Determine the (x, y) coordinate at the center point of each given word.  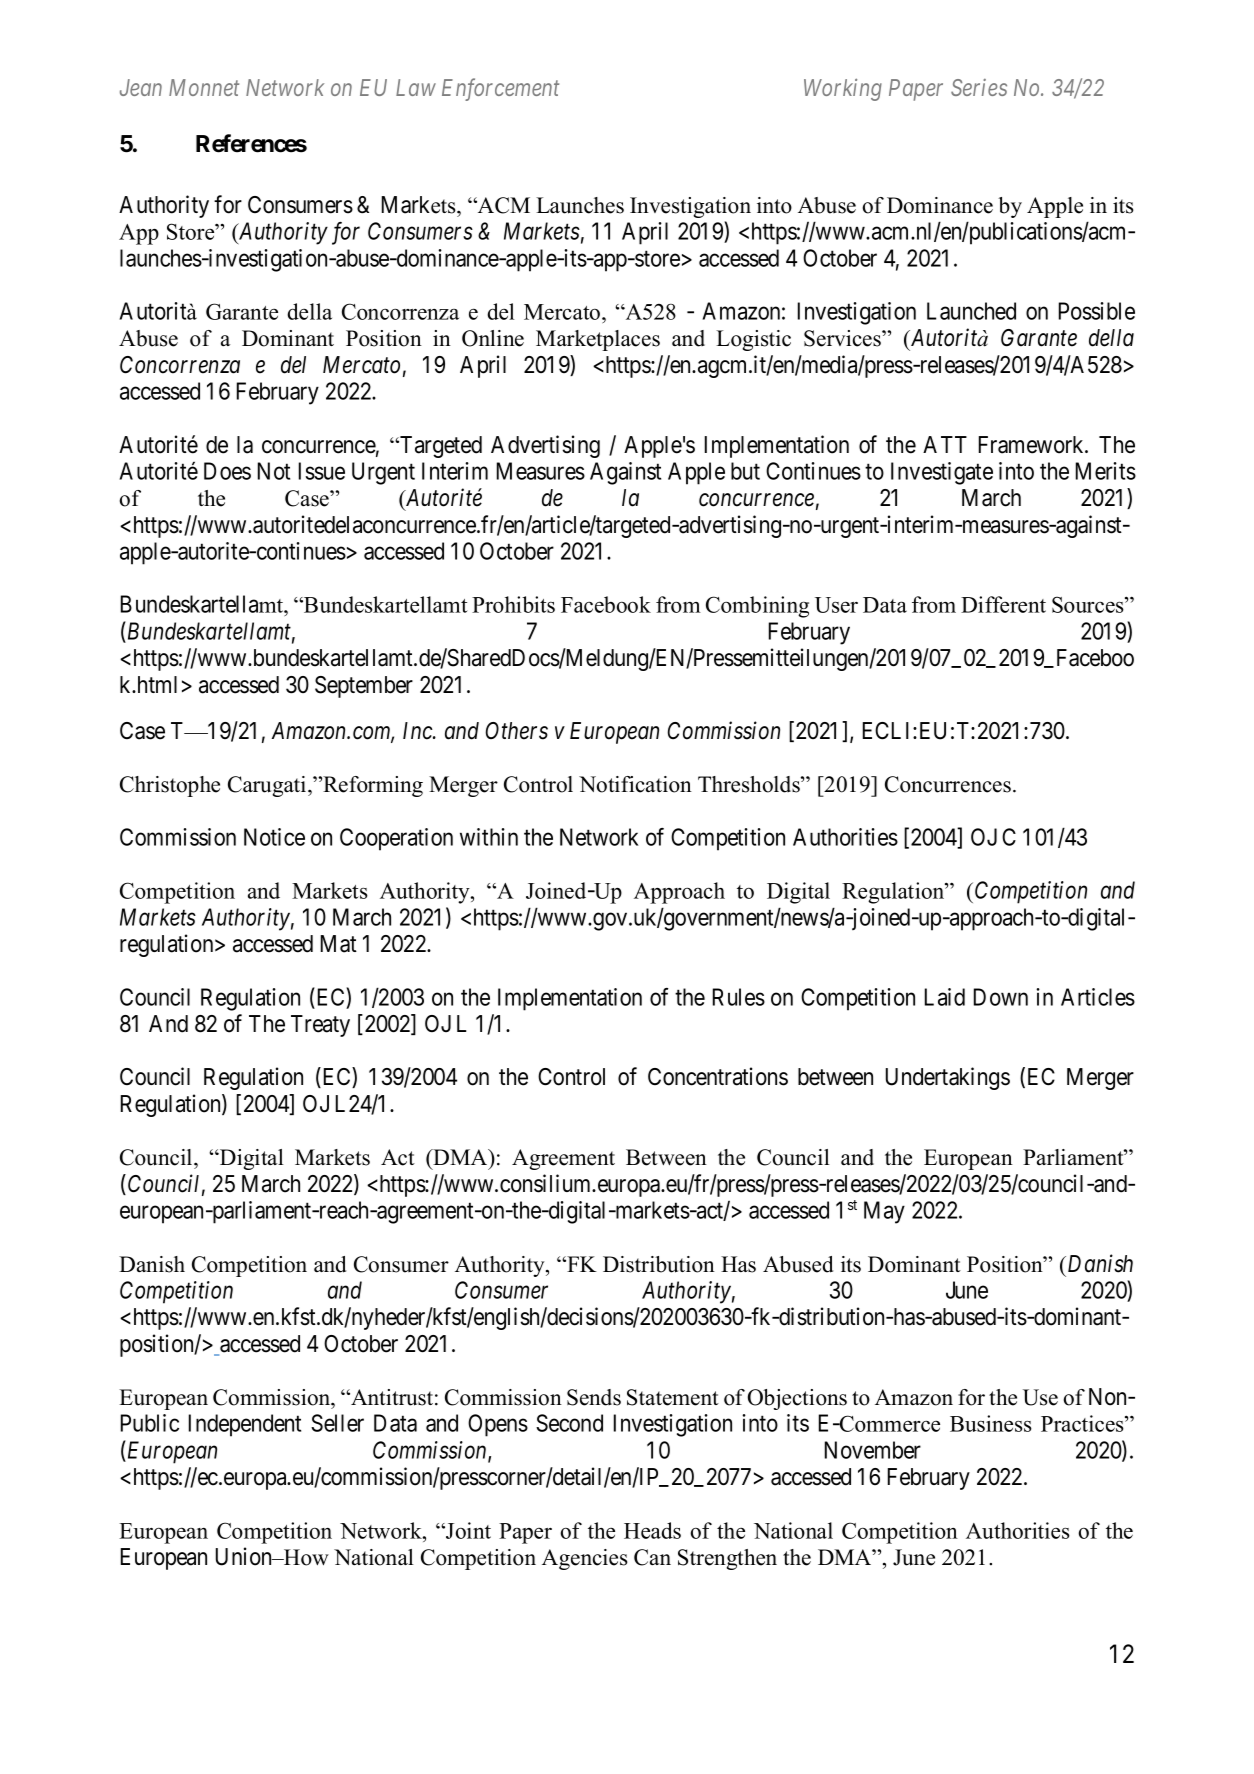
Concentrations (718, 1076)
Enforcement (500, 89)
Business (991, 1423)
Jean (141, 87)
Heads (652, 1530)
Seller (337, 1423)
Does (227, 471)
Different (1003, 604)
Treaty (320, 1026)
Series (979, 87)
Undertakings (948, 1078)
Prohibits (513, 604)
